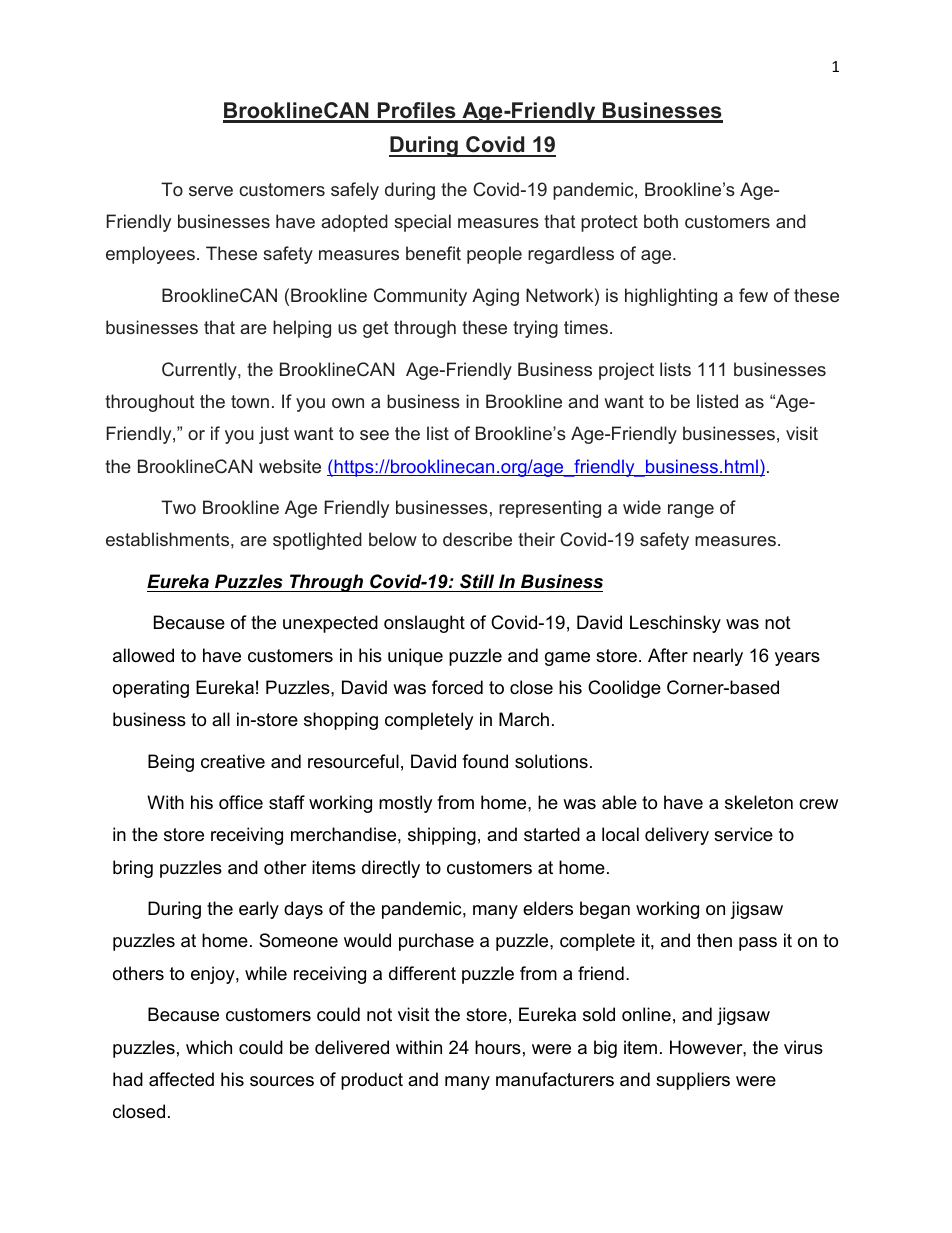 This screenshot has width=952, height=1233. What do you see at coordinates (422, 223) in the screenshot?
I see `special` at bounding box center [422, 223].
